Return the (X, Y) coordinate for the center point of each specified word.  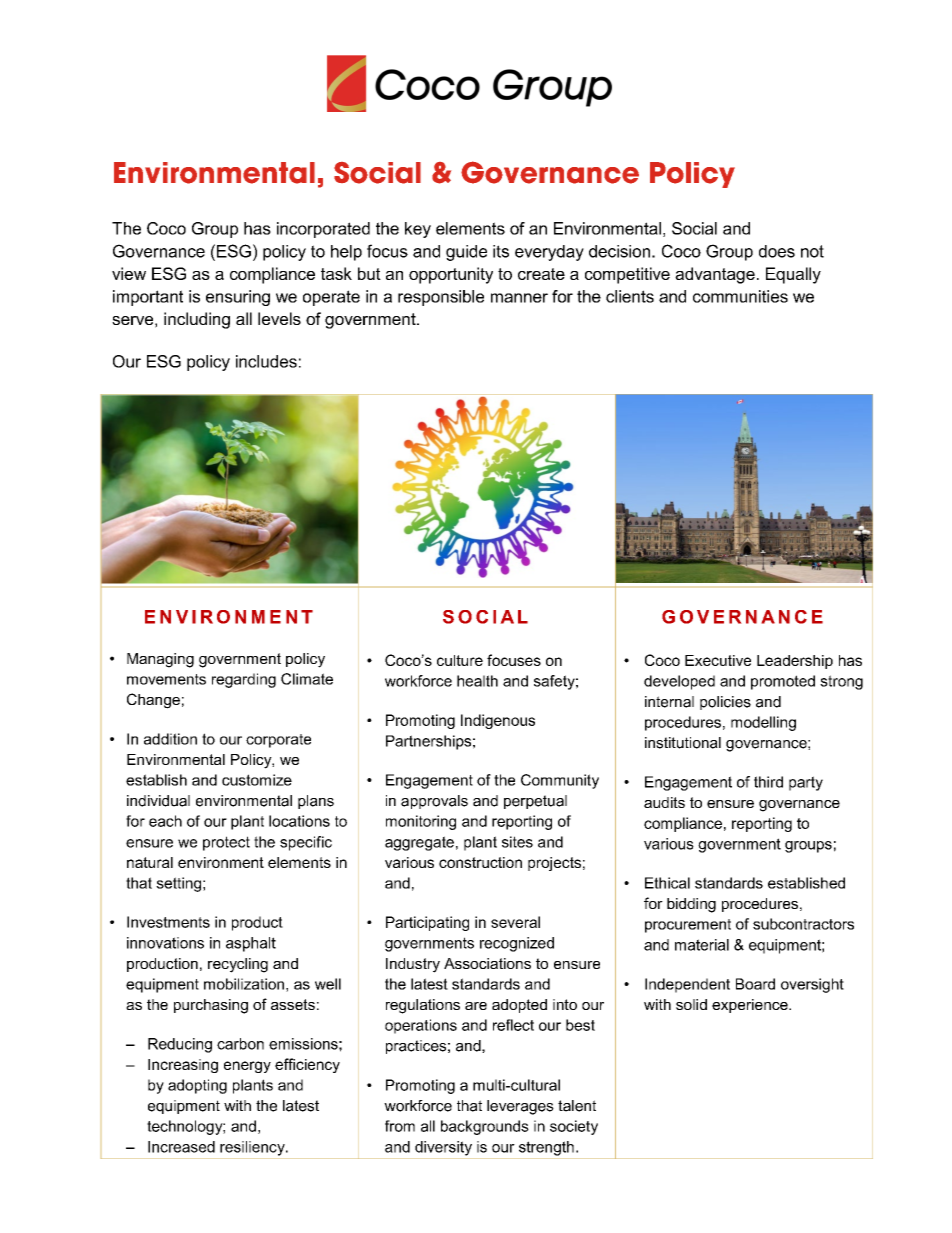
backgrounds (485, 1127)
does (777, 251)
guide (466, 253)
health (477, 681)
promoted (783, 682)
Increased (181, 1147)
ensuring (238, 298)
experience (751, 1006)
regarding (244, 680)
